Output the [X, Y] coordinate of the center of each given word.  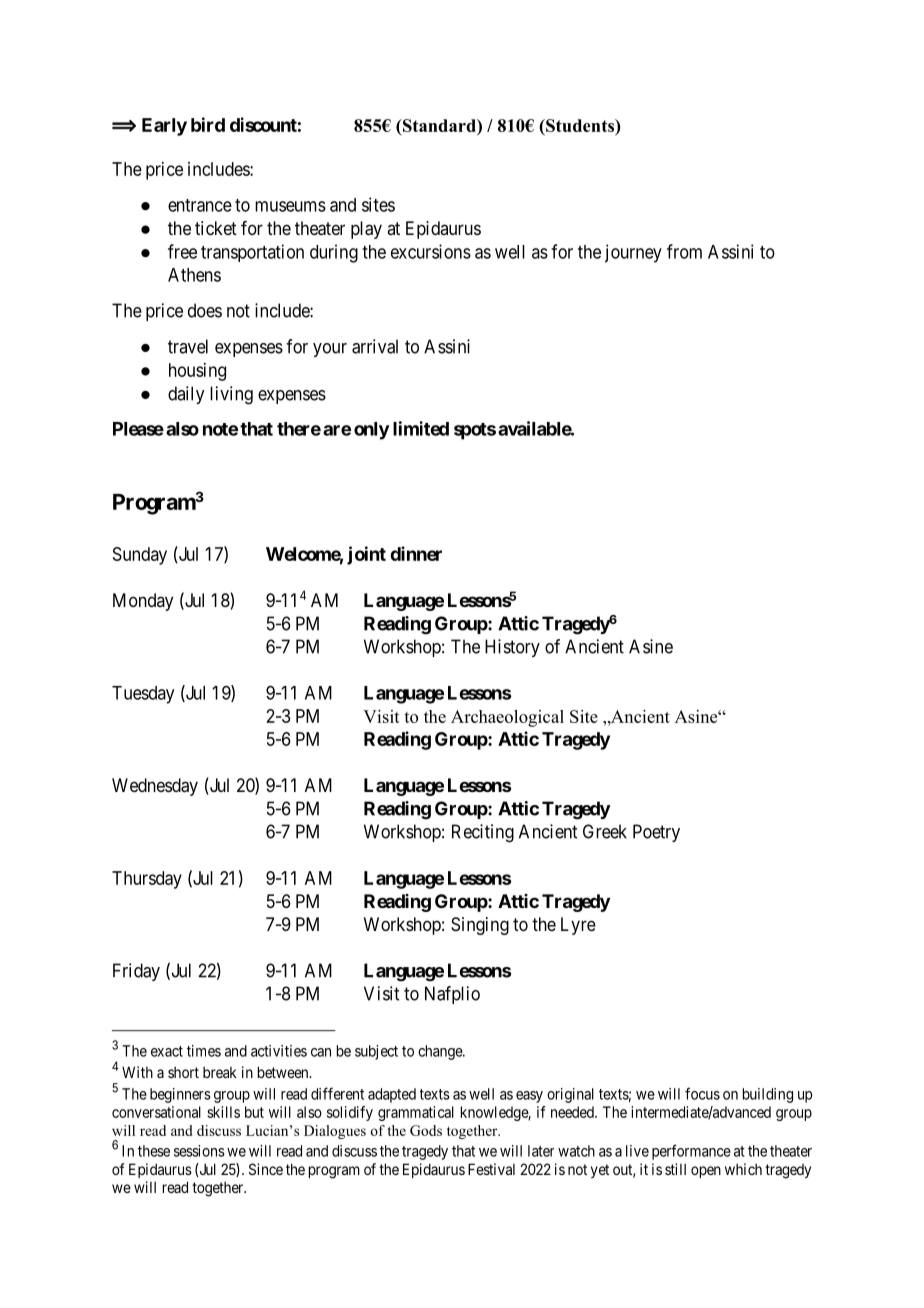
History [512, 648]
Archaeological [507, 718]
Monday [143, 602]
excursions [431, 251]
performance [691, 1152]
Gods [426, 1130]
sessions [199, 1151]
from [684, 251]
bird [208, 124]
